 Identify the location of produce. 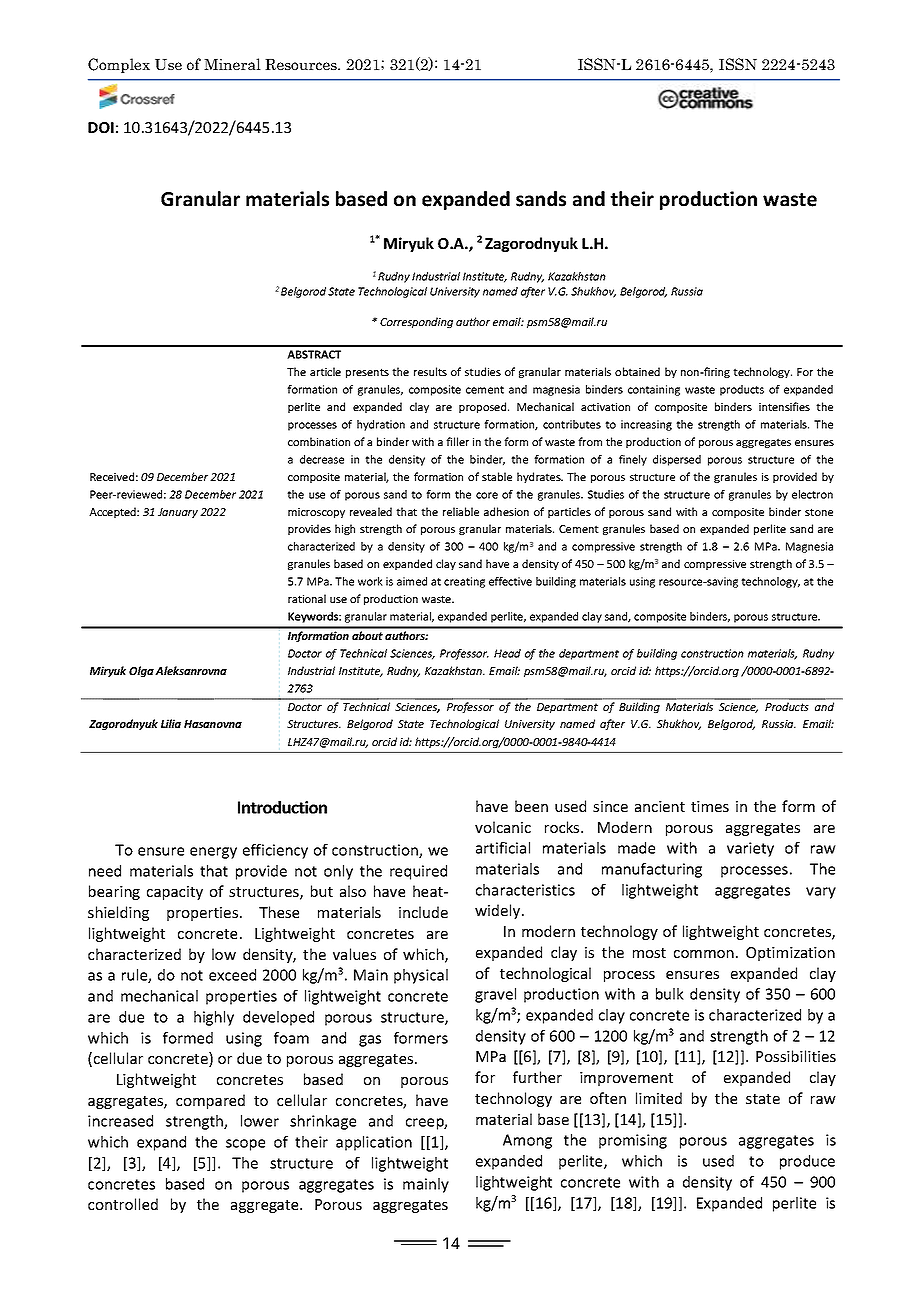
(807, 1162).
